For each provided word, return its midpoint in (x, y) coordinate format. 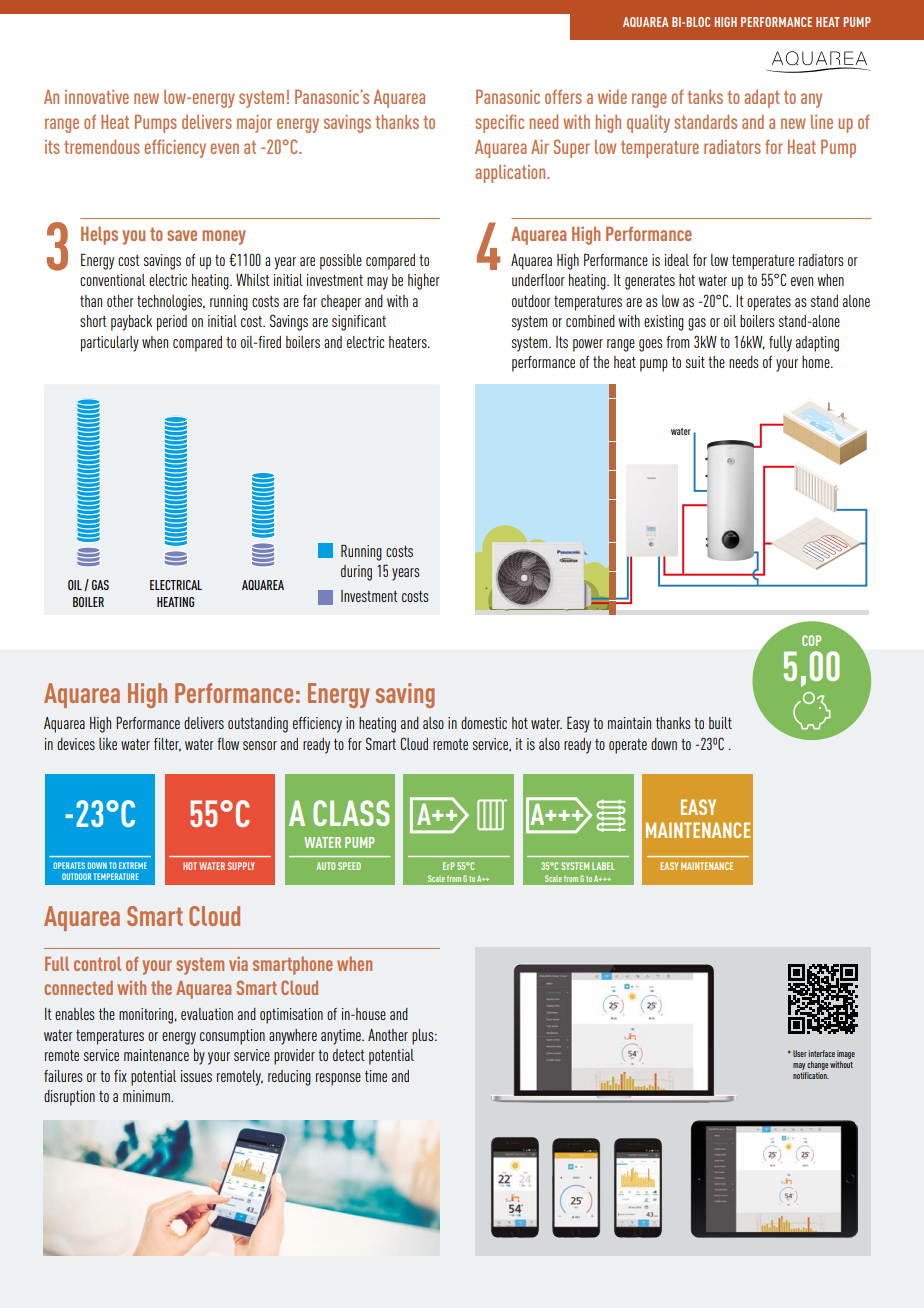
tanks (705, 97)
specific (499, 123)
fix (120, 1076)
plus (424, 1037)
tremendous (102, 146)
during (356, 573)
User (800, 1053)
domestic (484, 723)
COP (811, 640)
